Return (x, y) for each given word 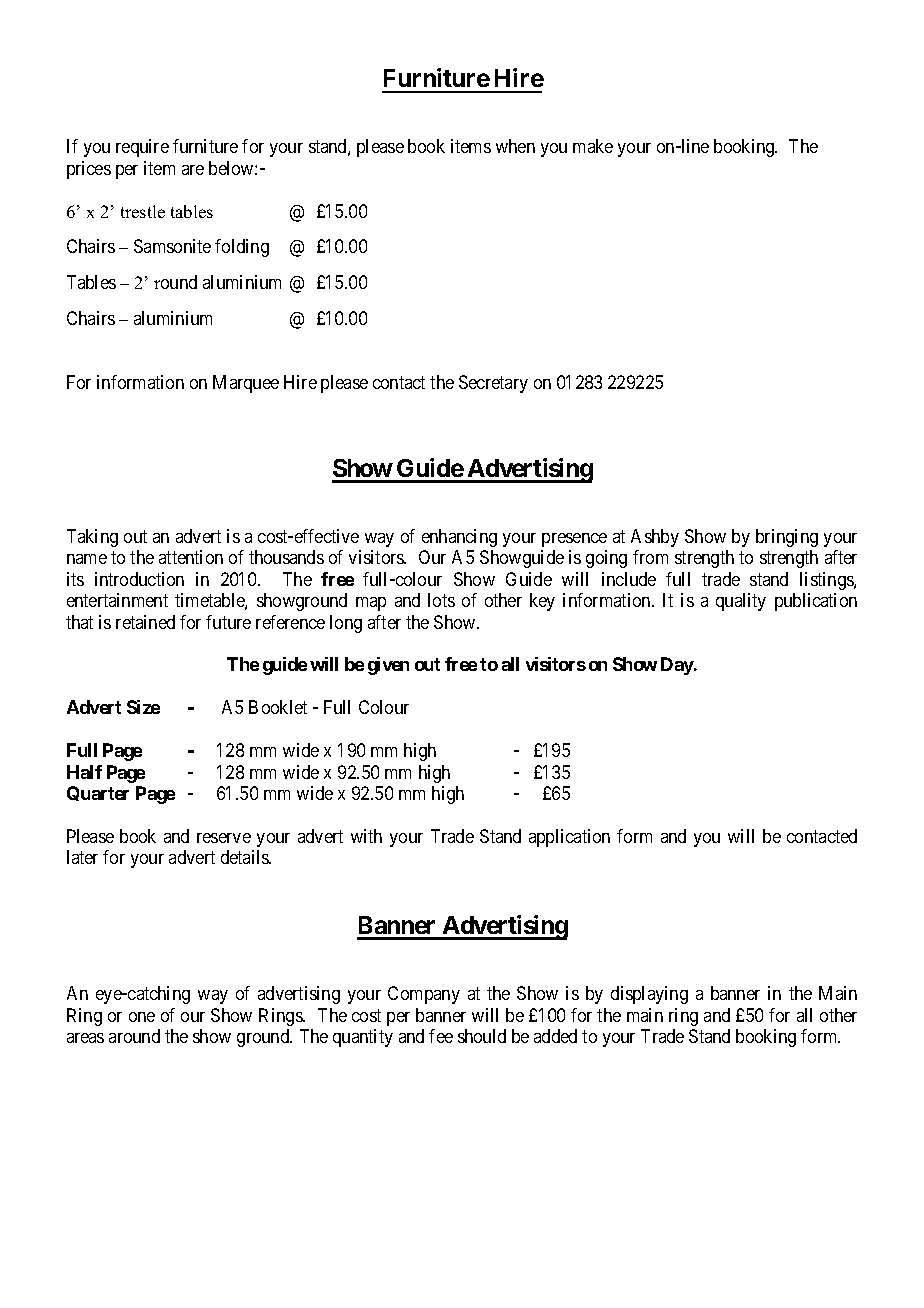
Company (424, 995)
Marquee (246, 384)
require (142, 148)
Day (678, 666)
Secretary (493, 384)
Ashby (655, 538)
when (515, 146)
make (593, 146)
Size (143, 707)
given (388, 666)
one (142, 1017)
